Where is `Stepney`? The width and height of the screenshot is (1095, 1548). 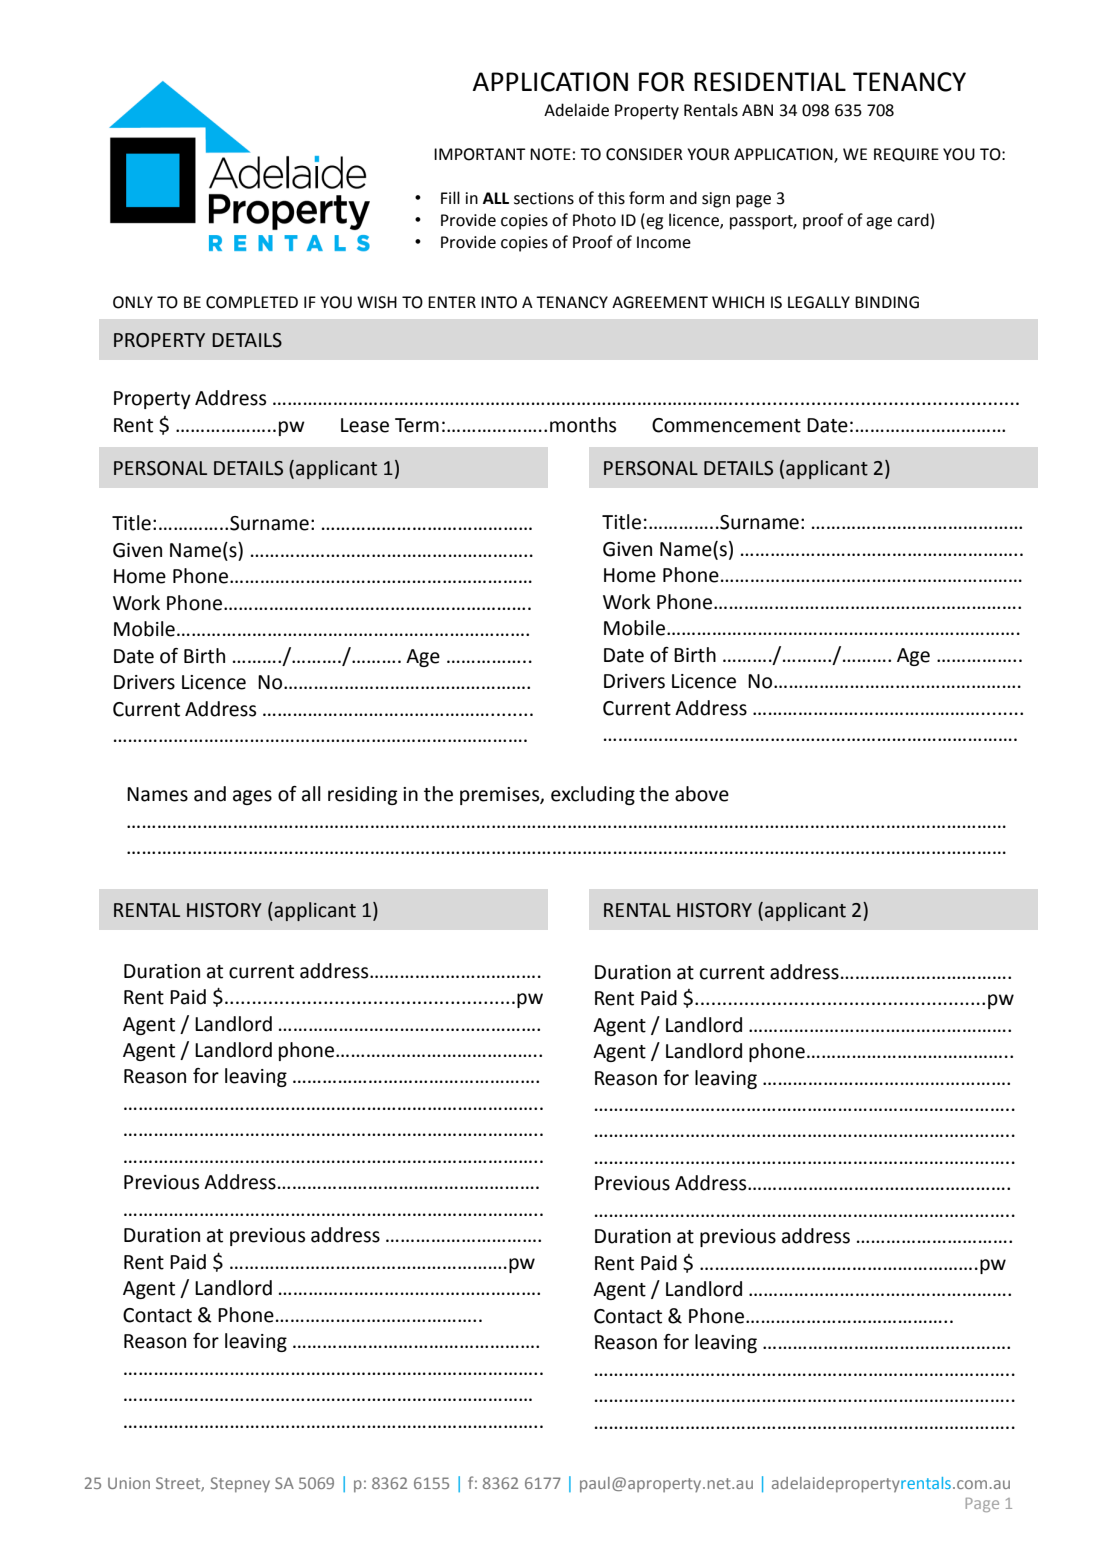
Stepney is located at coordinates (240, 1484).
